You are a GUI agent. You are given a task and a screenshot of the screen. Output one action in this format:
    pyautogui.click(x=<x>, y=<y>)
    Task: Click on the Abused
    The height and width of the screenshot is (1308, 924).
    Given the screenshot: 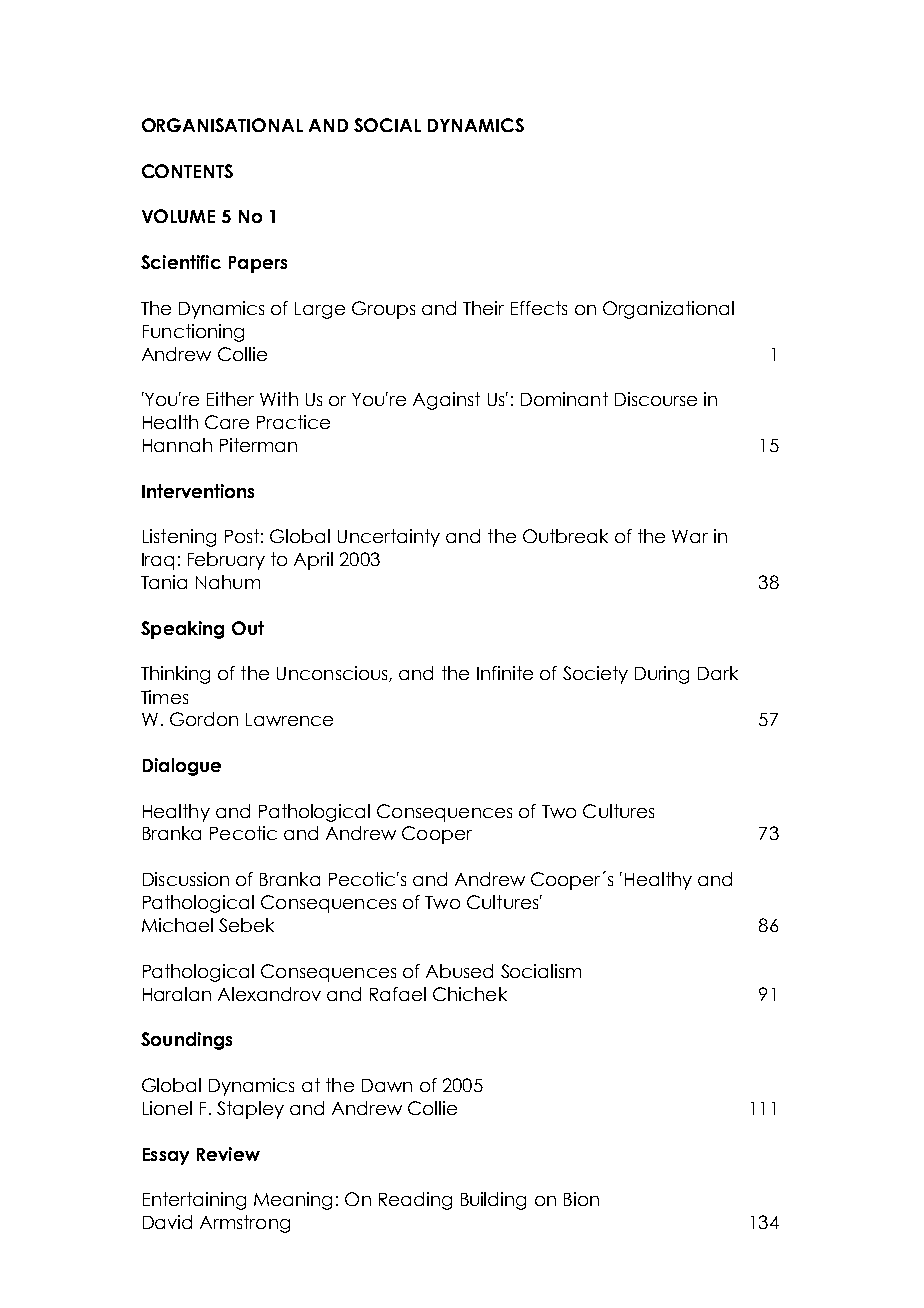 What is the action you would take?
    pyautogui.click(x=459, y=971)
